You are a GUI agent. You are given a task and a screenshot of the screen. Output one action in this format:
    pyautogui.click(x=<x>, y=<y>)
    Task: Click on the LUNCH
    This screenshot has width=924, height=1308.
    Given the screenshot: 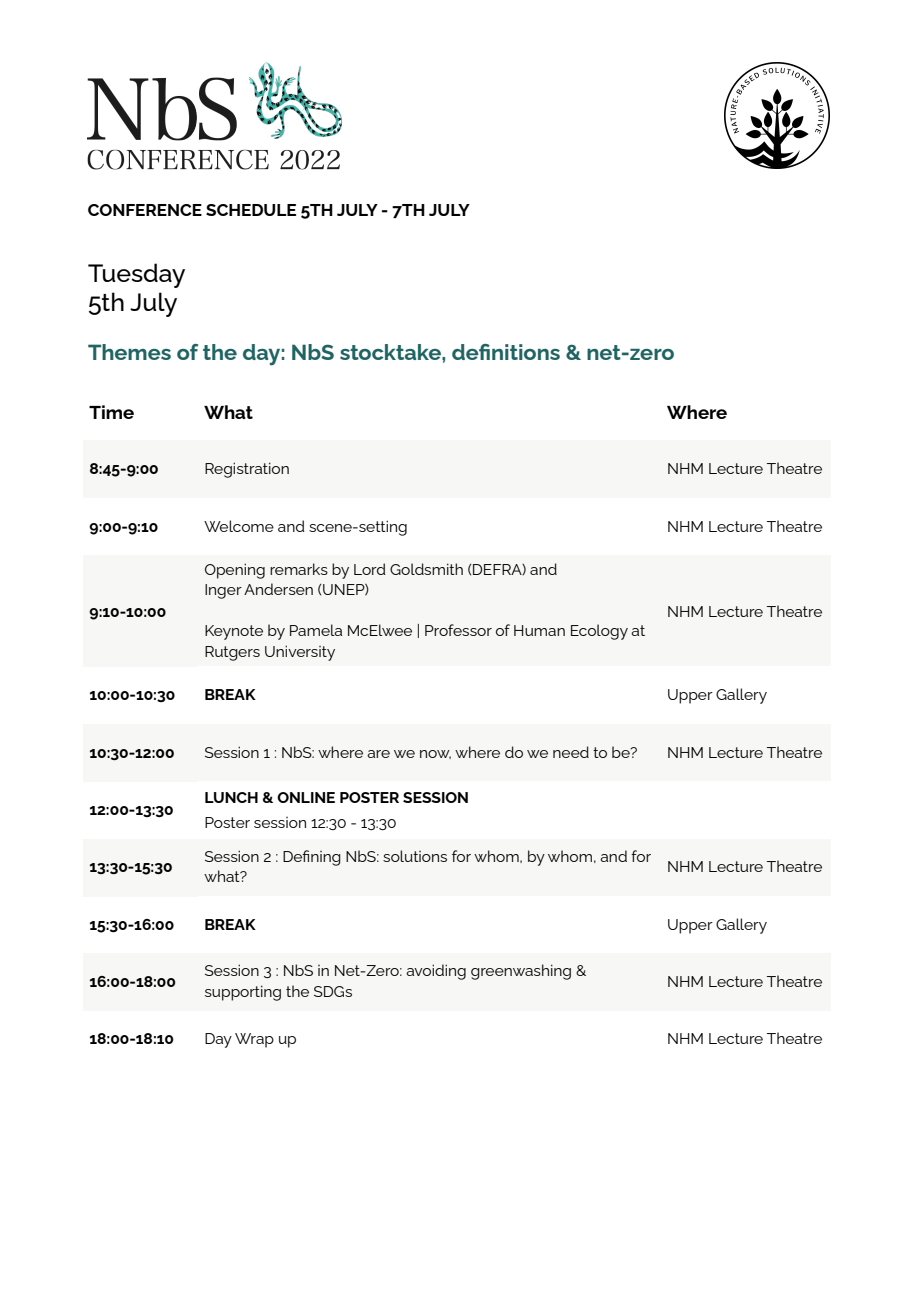 What is the action you would take?
    pyautogui.click(x=231, y=797)
